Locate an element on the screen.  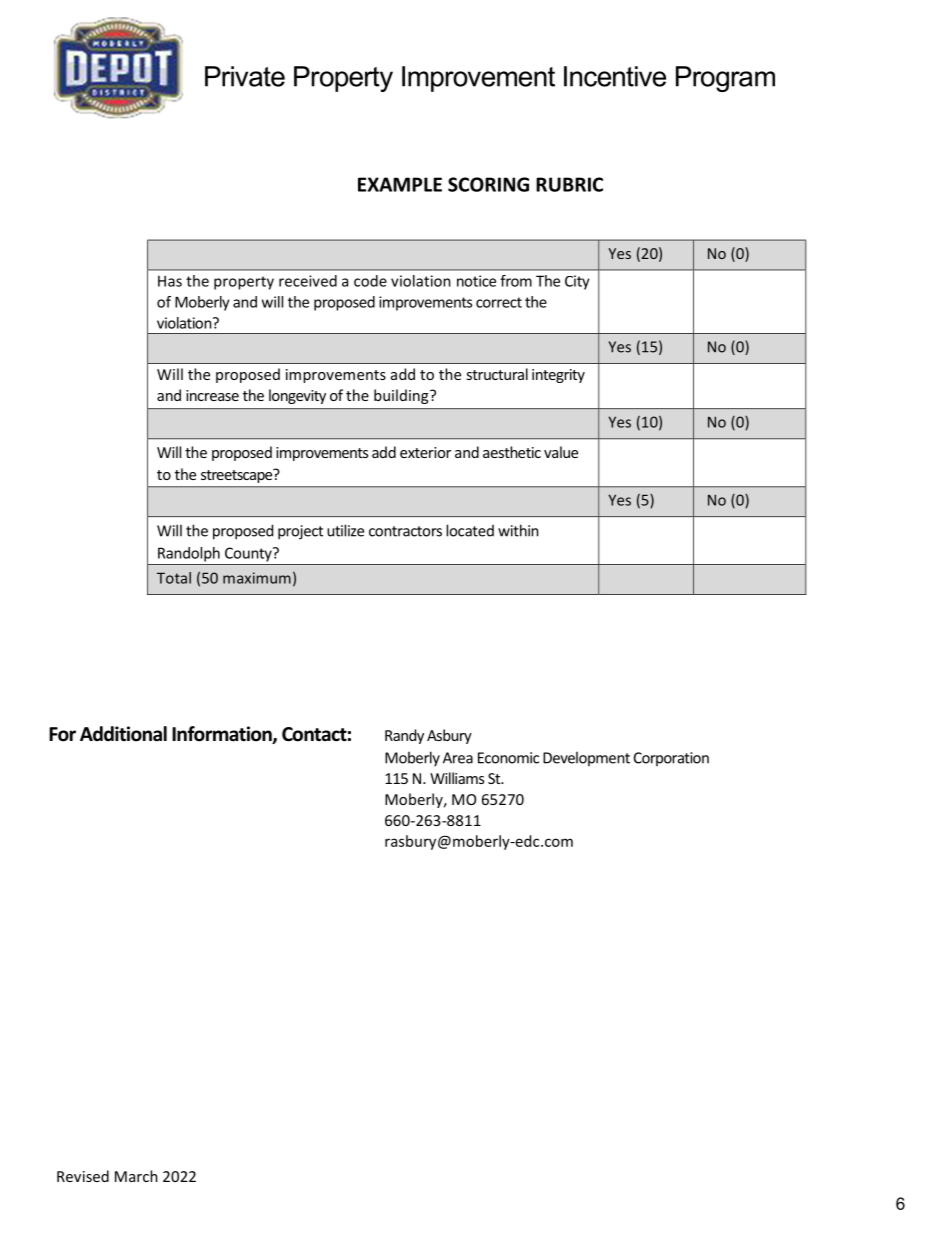
EXAMPLE is located at coordinates (400, 184).
